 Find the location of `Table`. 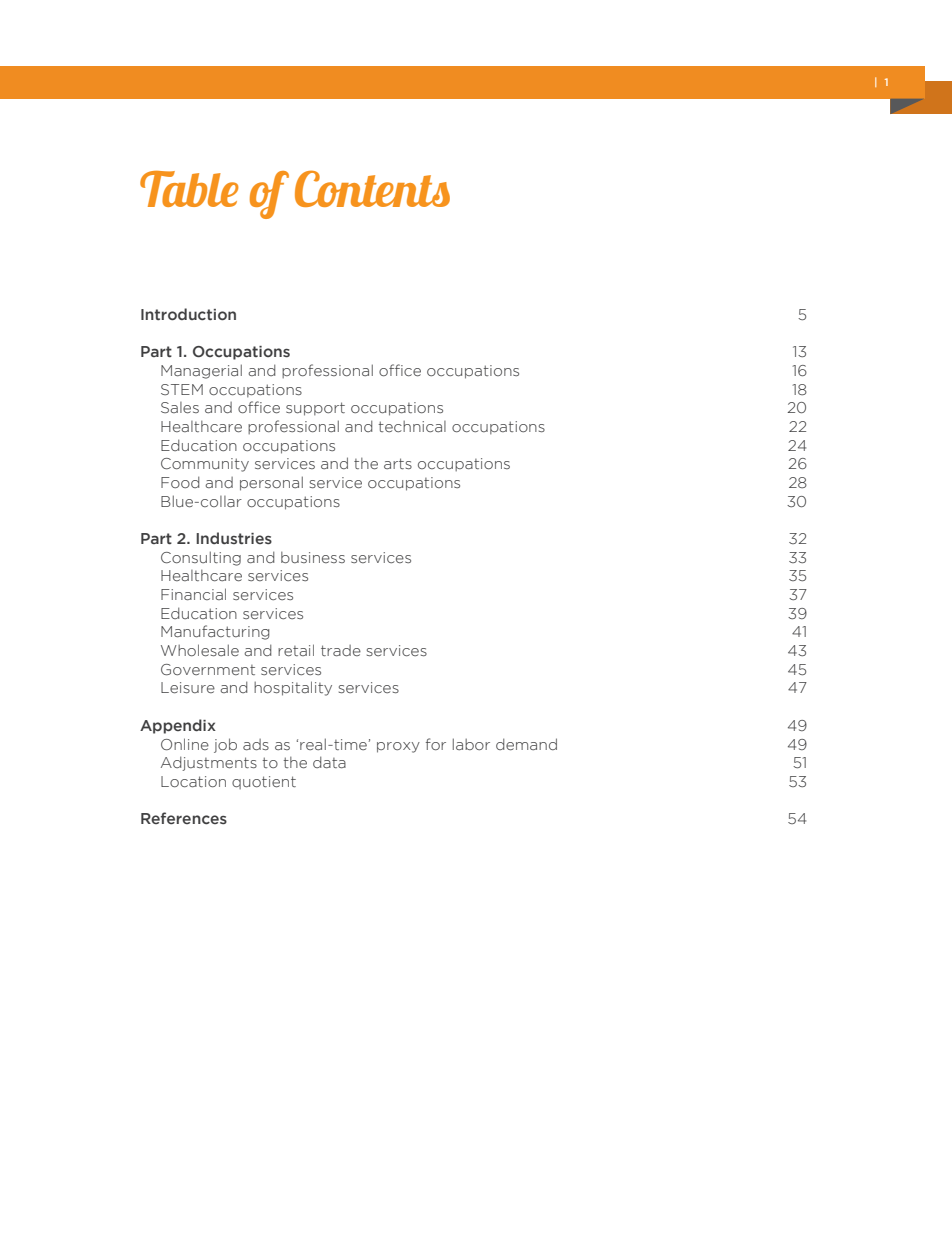

Table is located at coordinates (189, 189).
